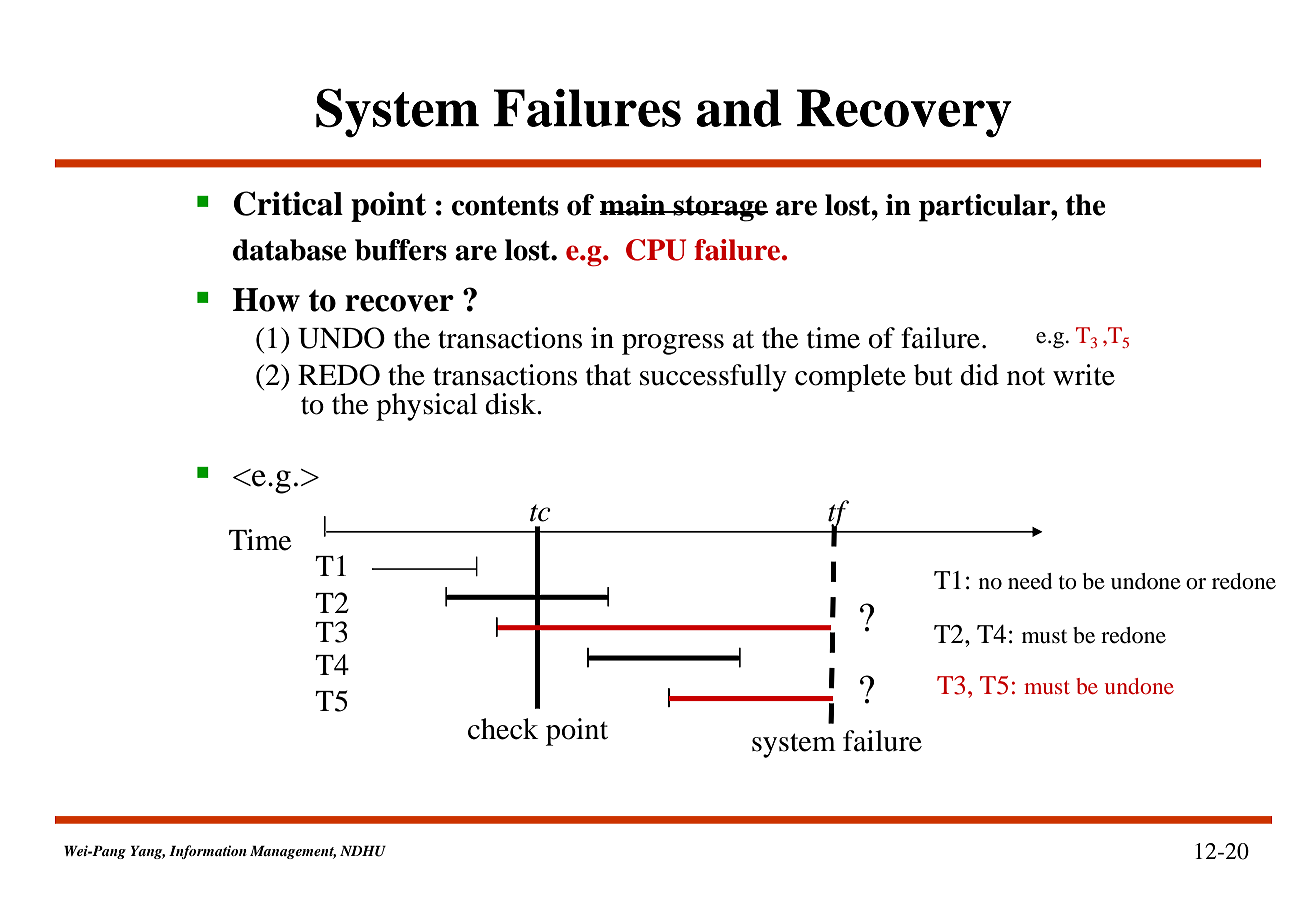 The width and height of the document is (1316, 911). What do you see at coordinates (293, 852) in the document?
I see `Management` at bounding box center [293, 852].
